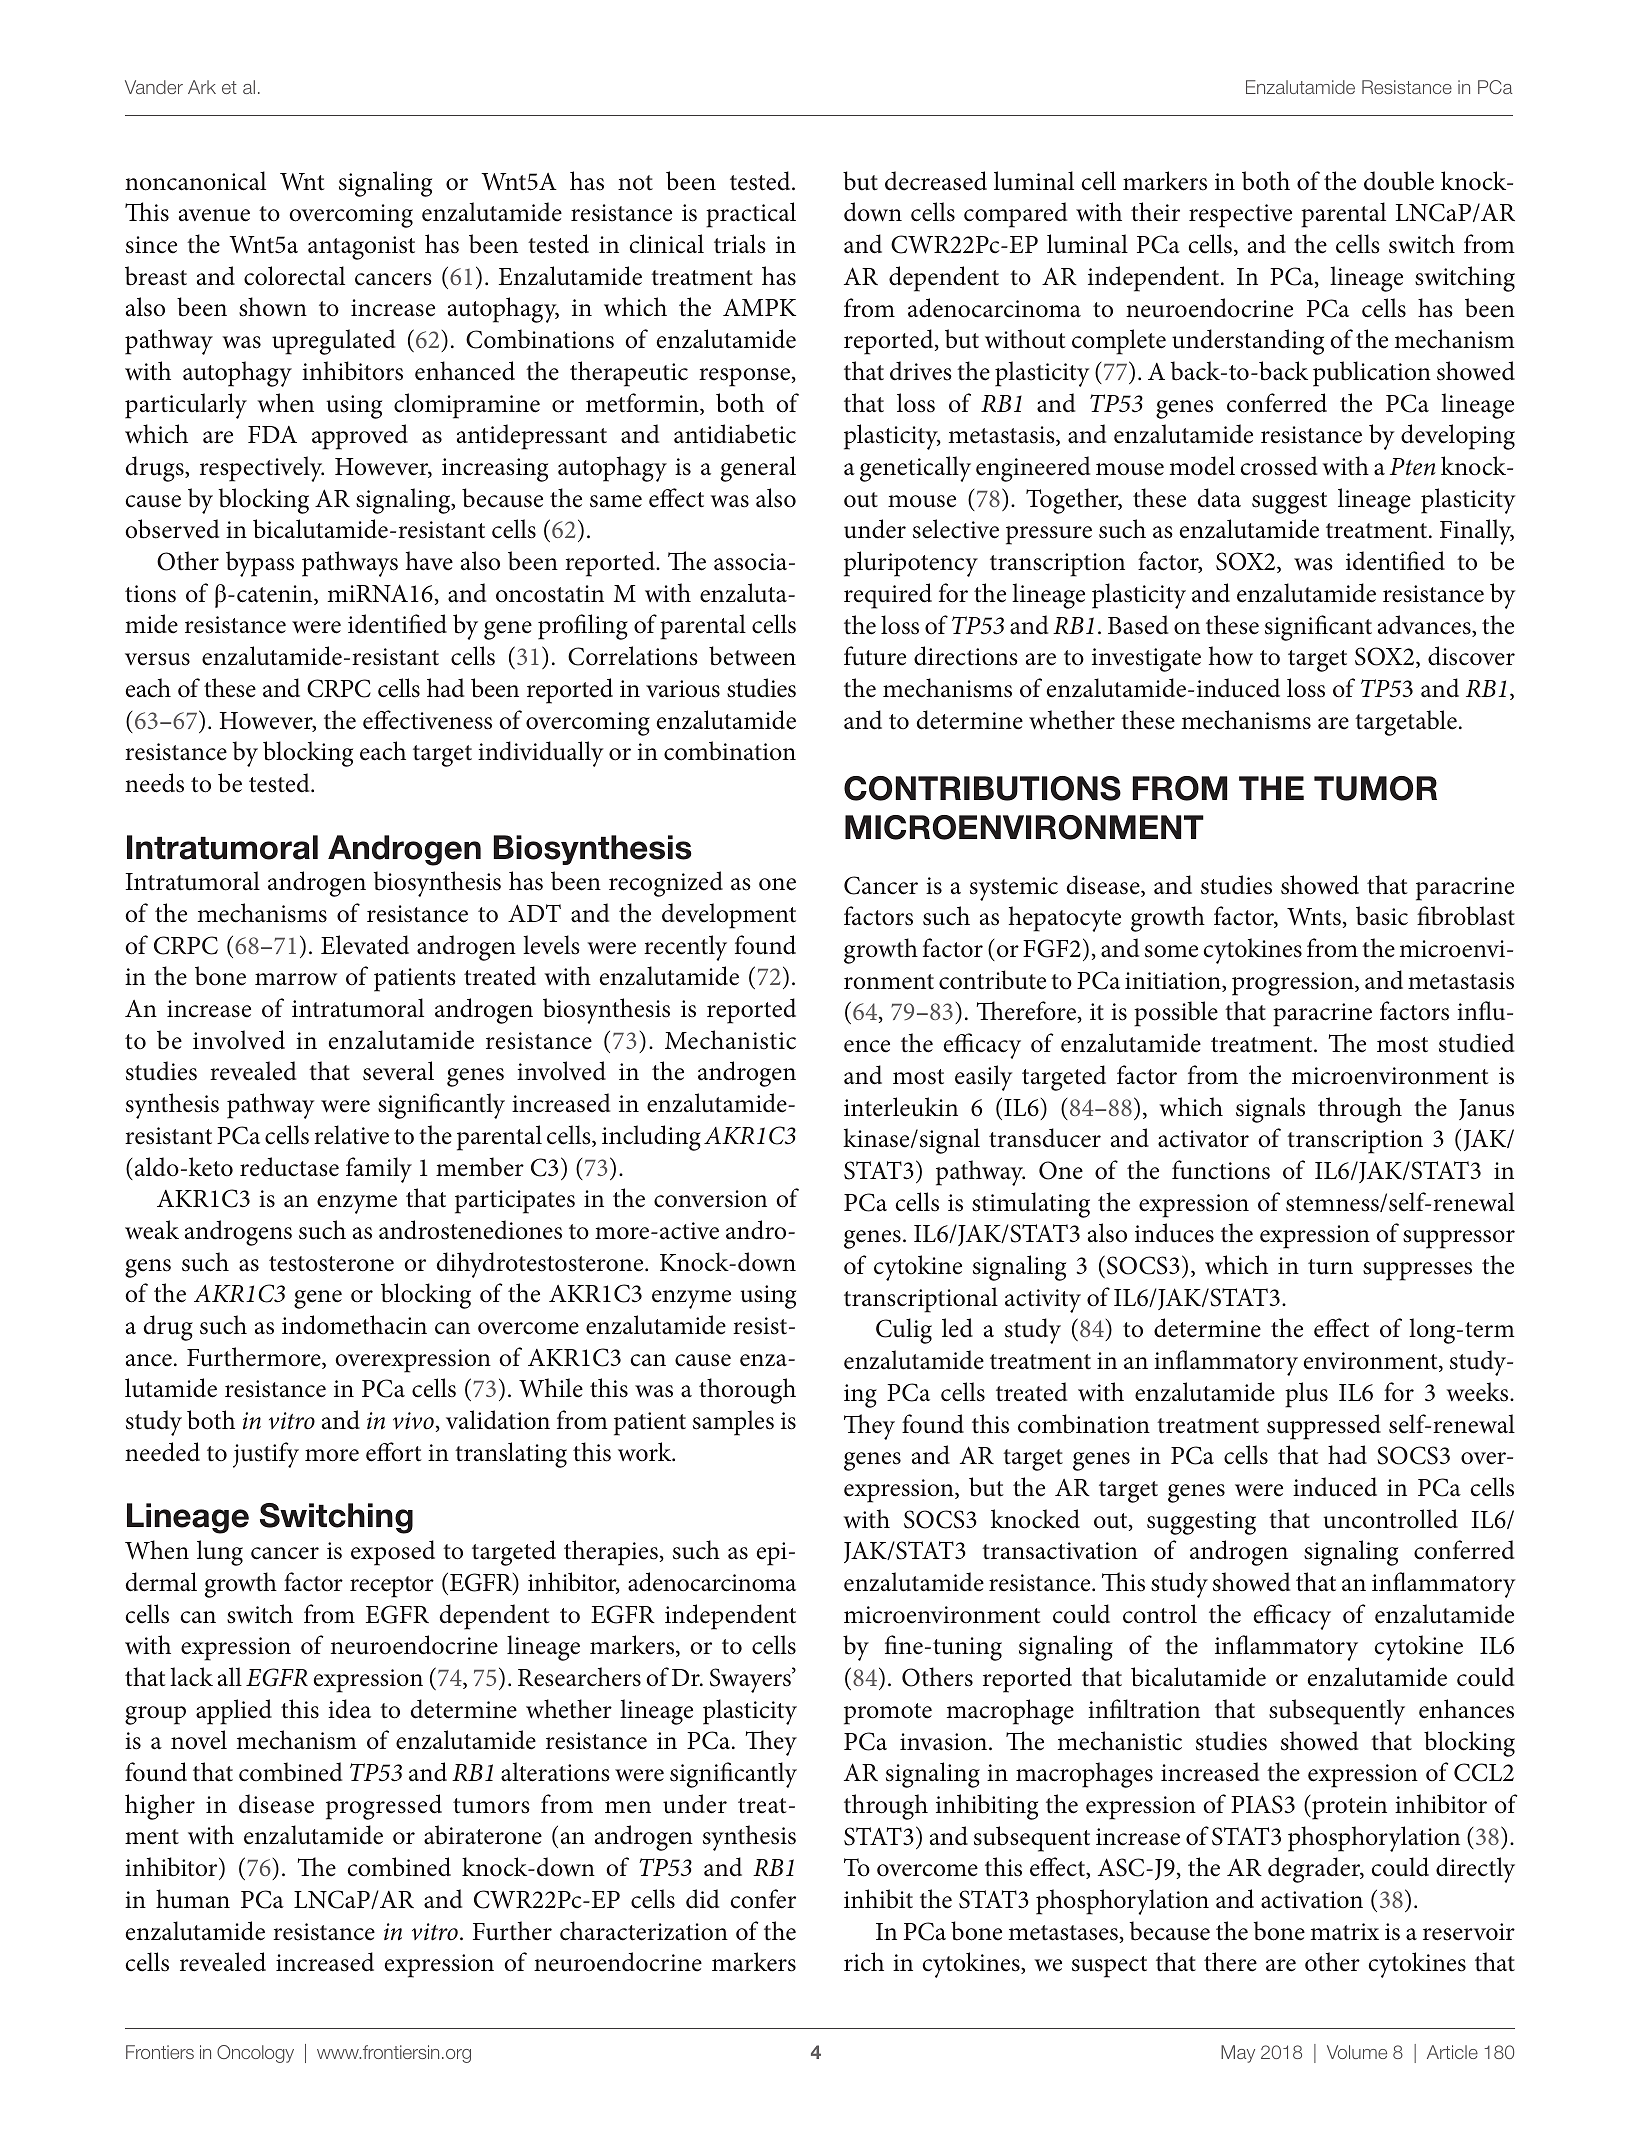 The width and height of the screenshot is (1640, 2148). What do you see at coordinates (1144, 1709) in the screenshot?
I see `infiltration` at bounding box center [1144, 1709].
